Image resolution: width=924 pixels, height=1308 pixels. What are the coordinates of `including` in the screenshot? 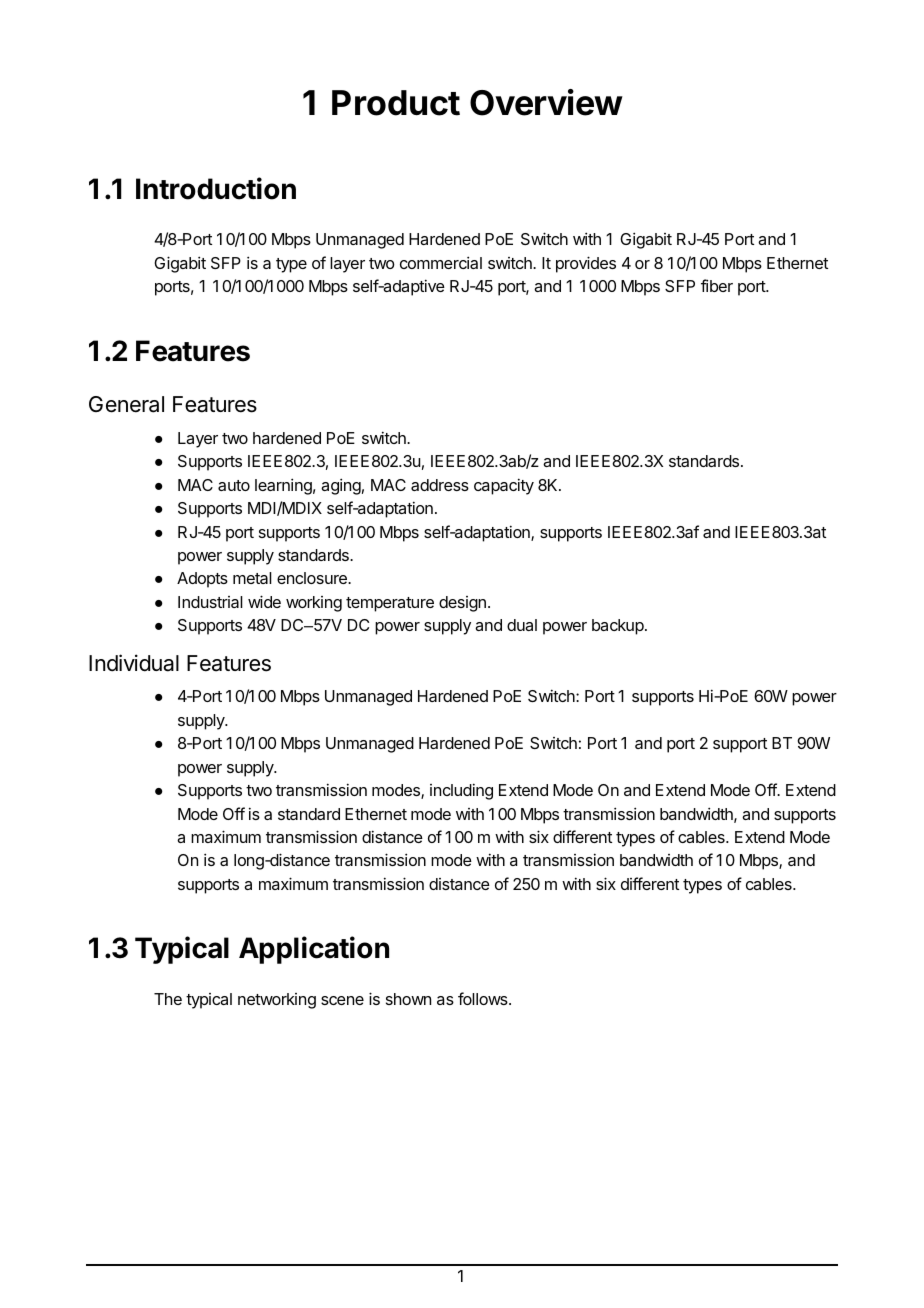 It's located at (461, 791).
